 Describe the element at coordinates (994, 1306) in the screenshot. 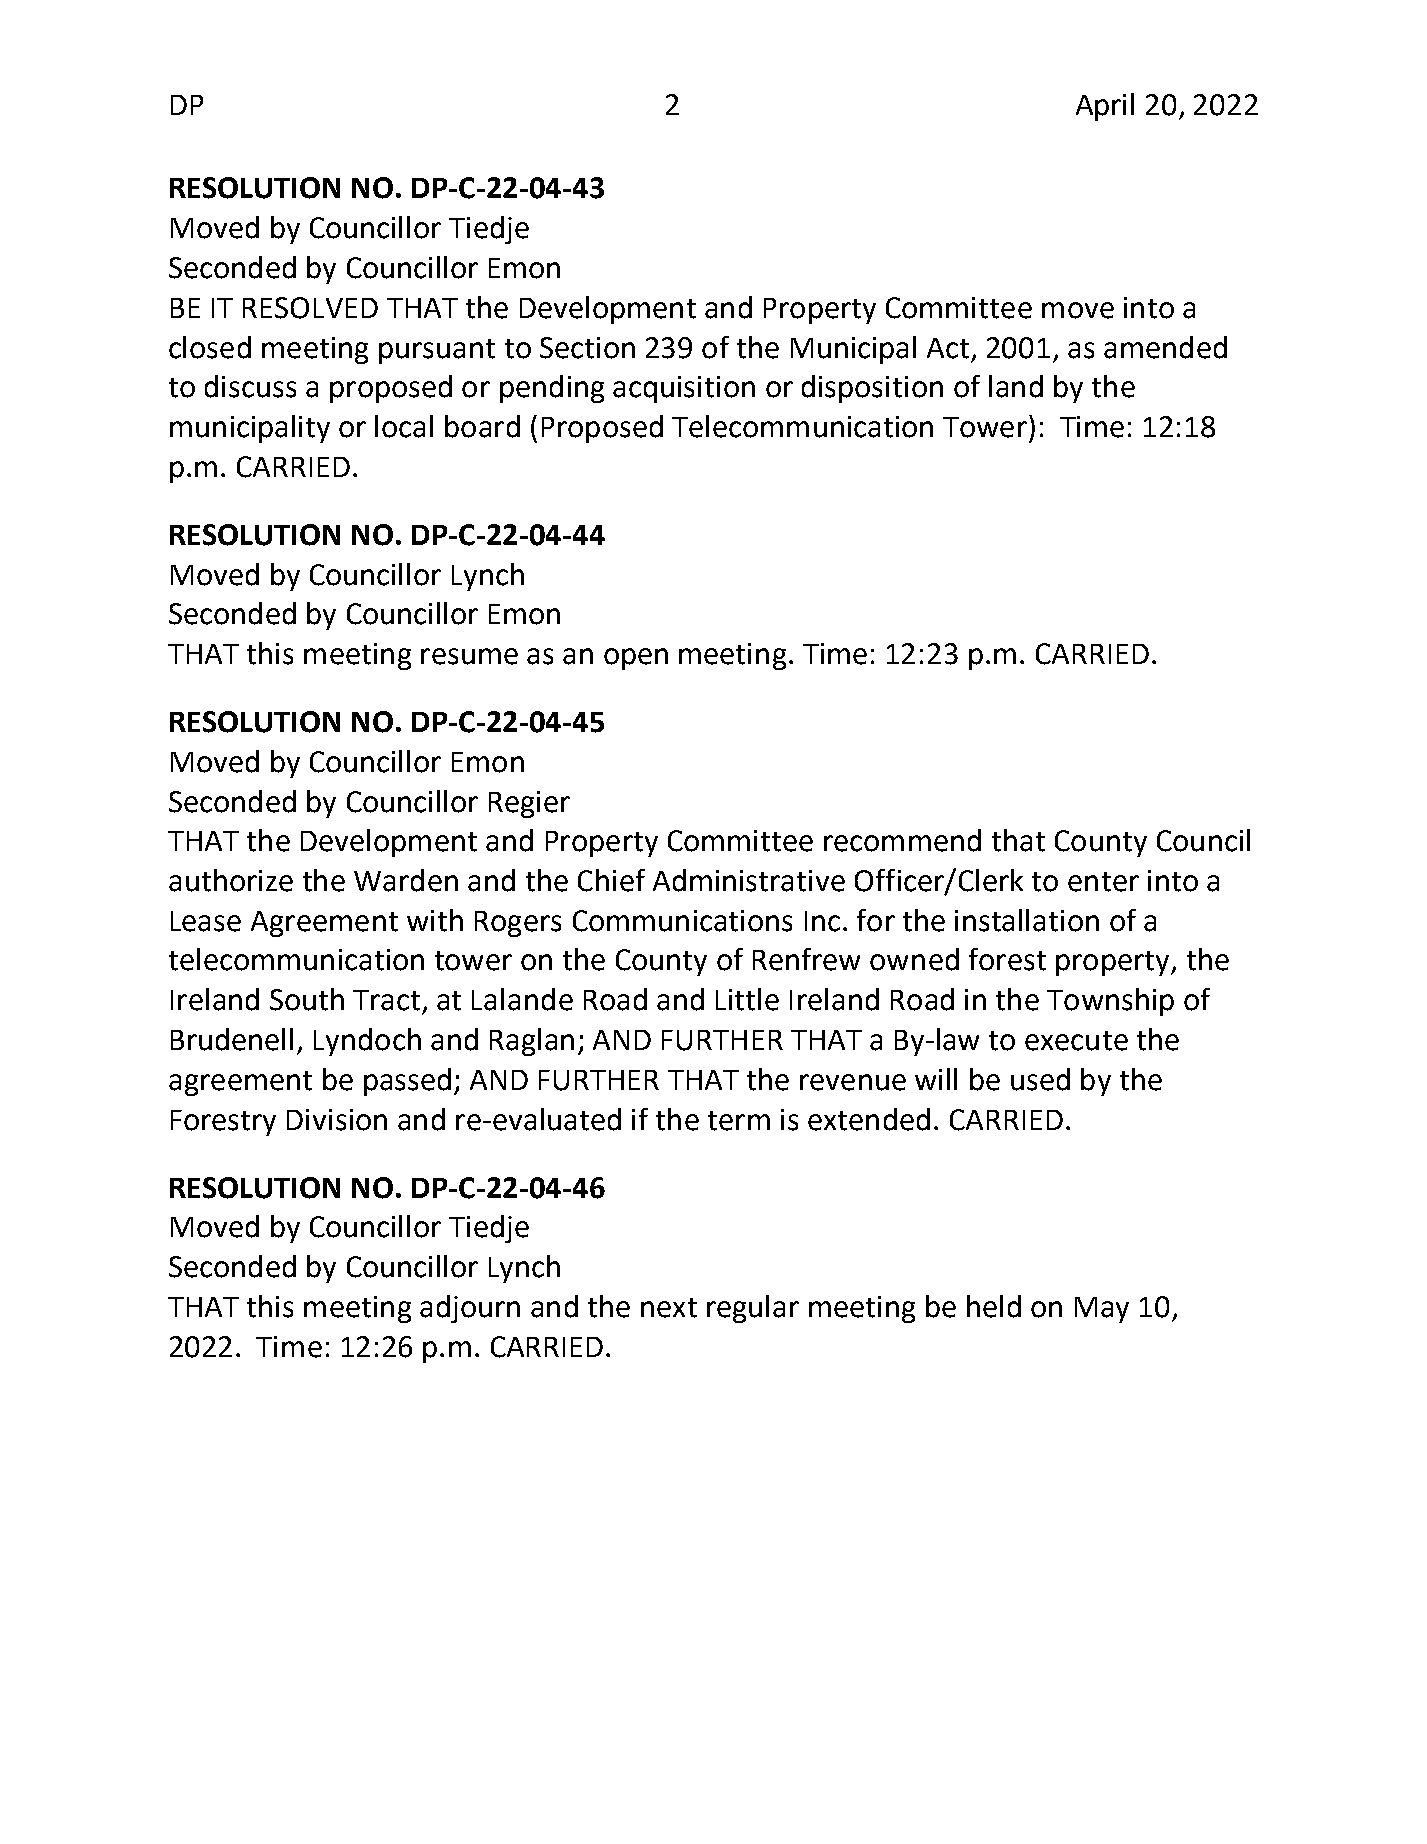

I see `held` at that location.
